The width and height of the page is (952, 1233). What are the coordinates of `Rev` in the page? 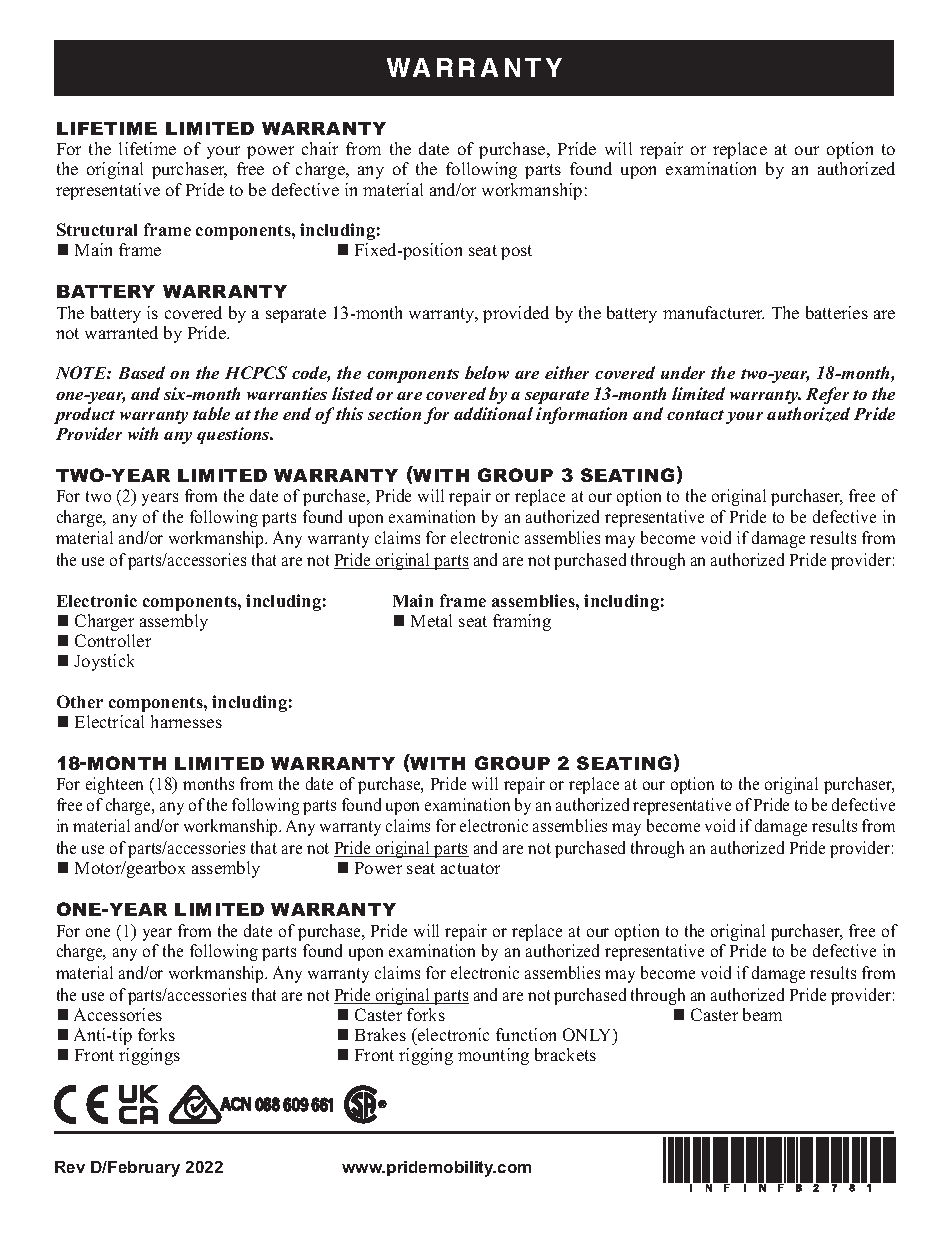 It's located at (70, 1167).
